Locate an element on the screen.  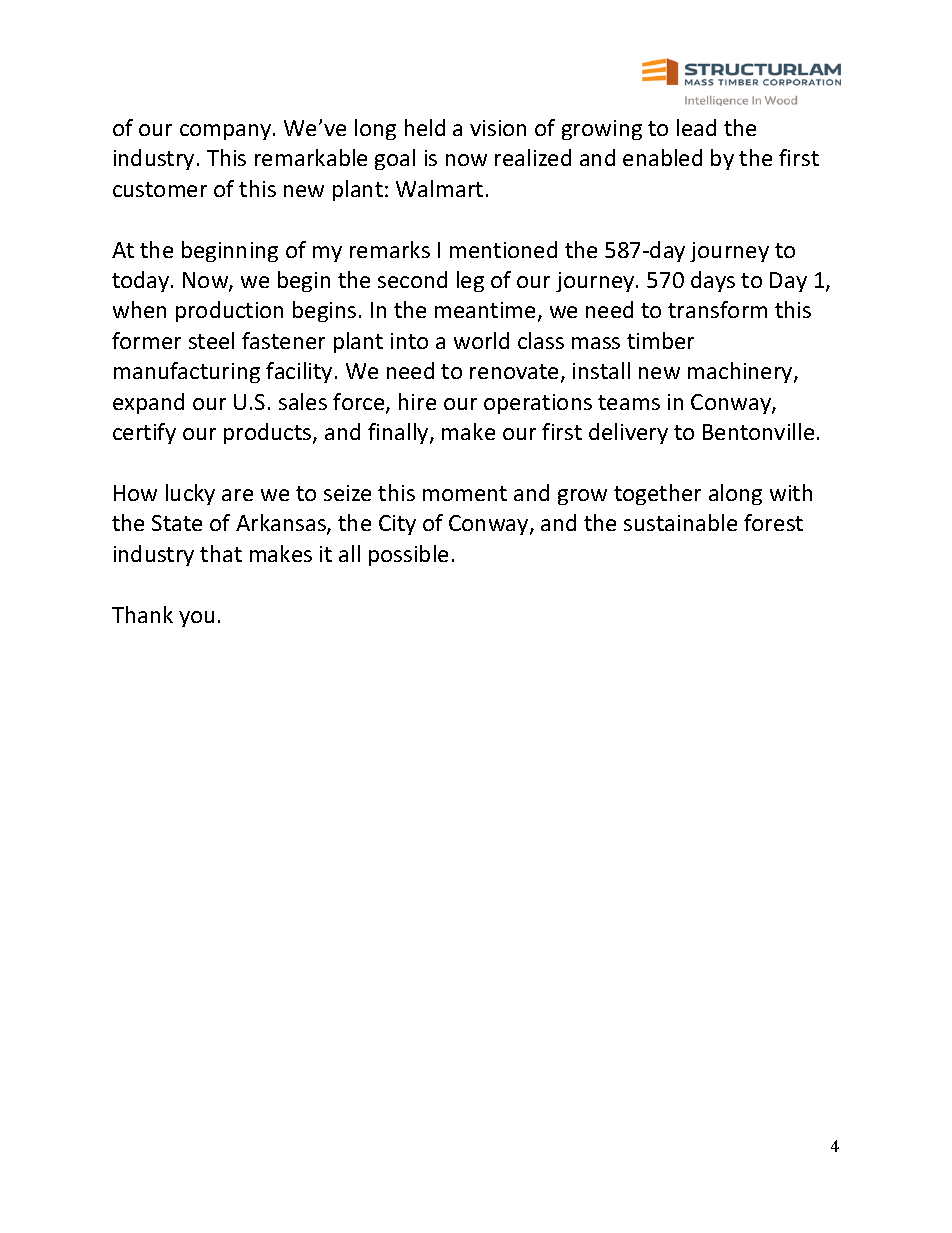
vision is located at coordinates (498, 128).
